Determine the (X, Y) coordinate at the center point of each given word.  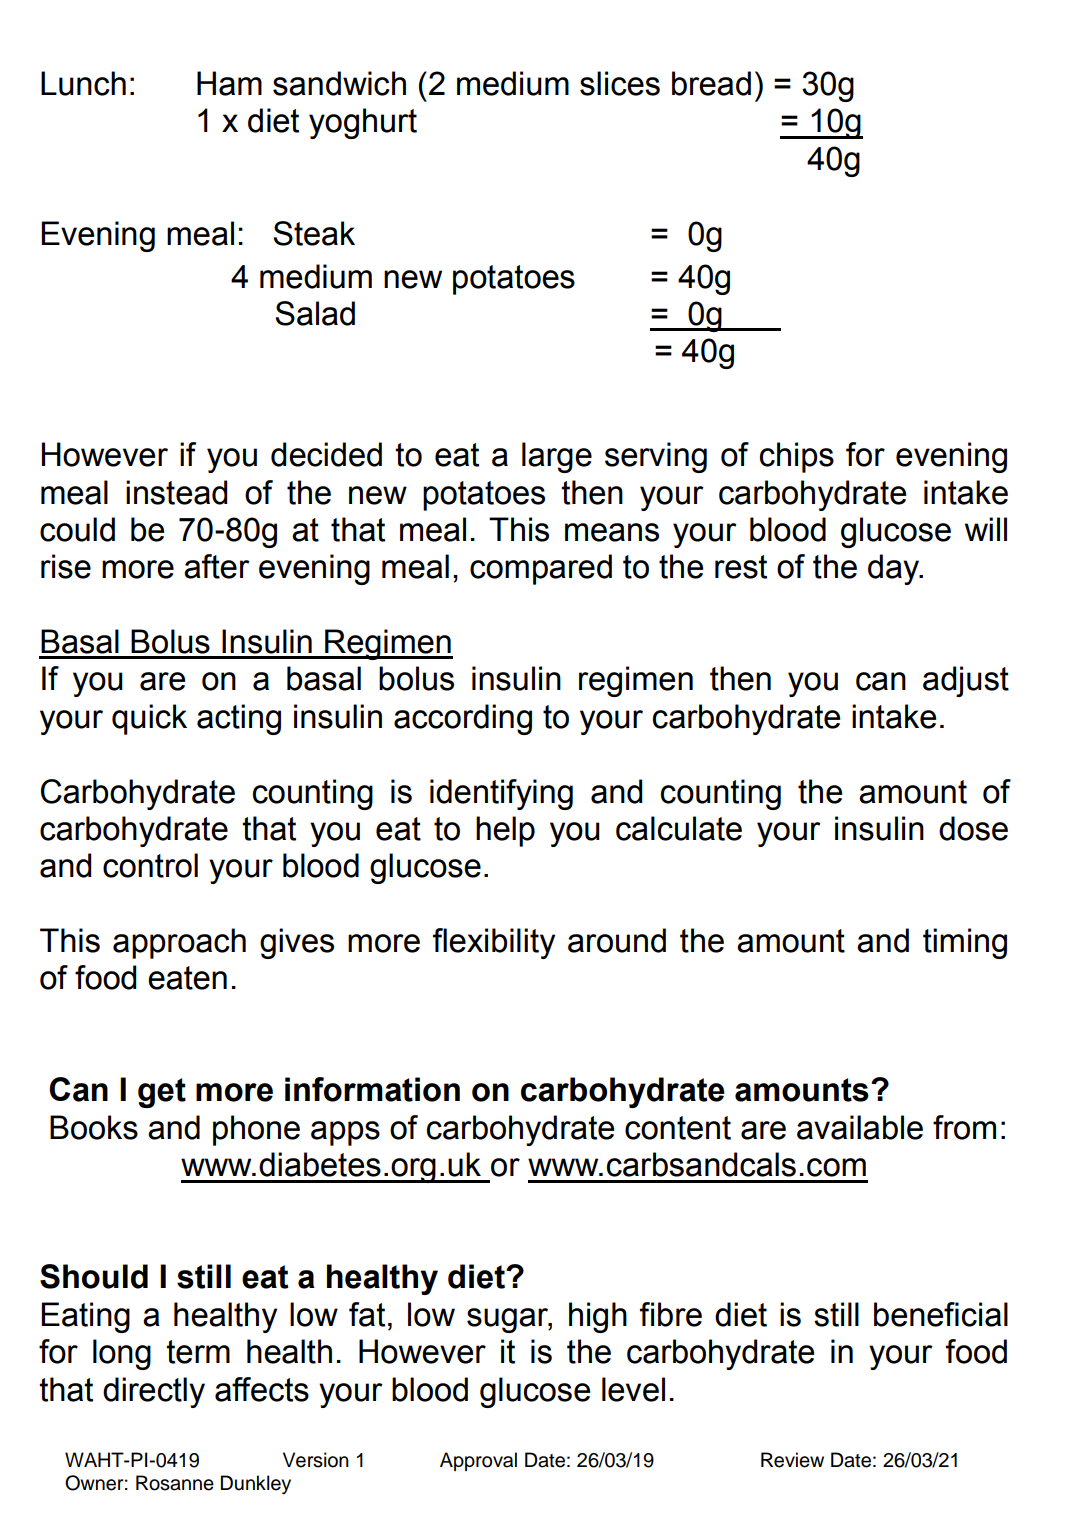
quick (149, 719)
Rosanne (175, 1483)
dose (973, 828)
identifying (501, 794)
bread (711, 83)
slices (620, 83)
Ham (229, 83)
